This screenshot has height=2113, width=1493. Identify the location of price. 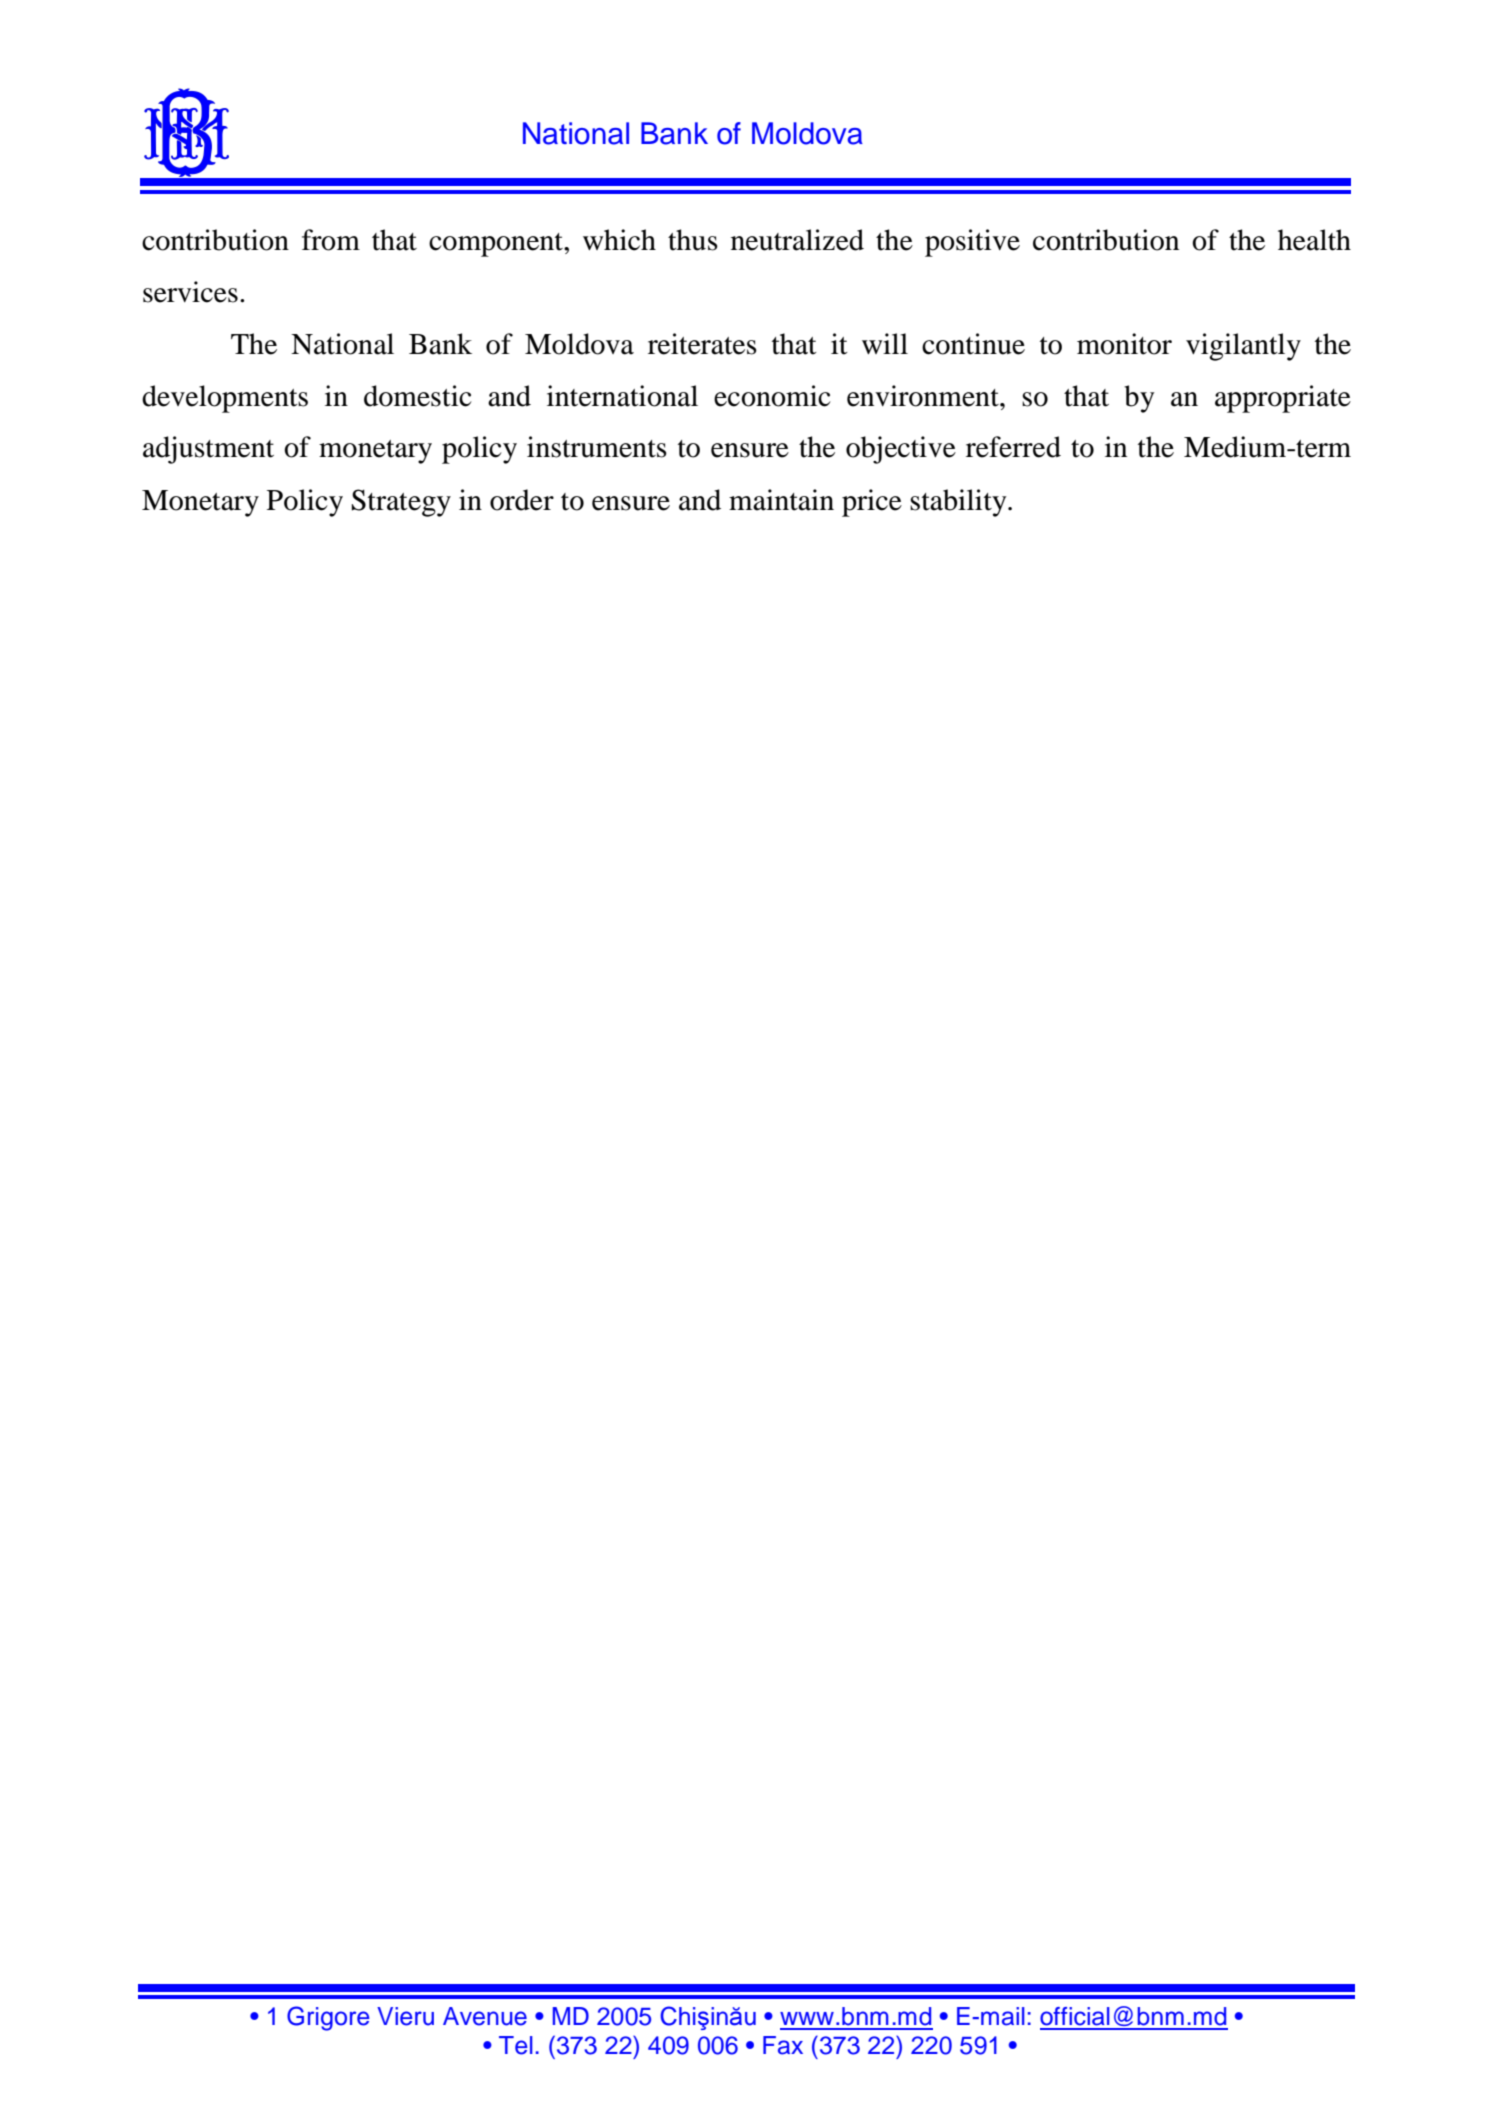
(872, 503).
